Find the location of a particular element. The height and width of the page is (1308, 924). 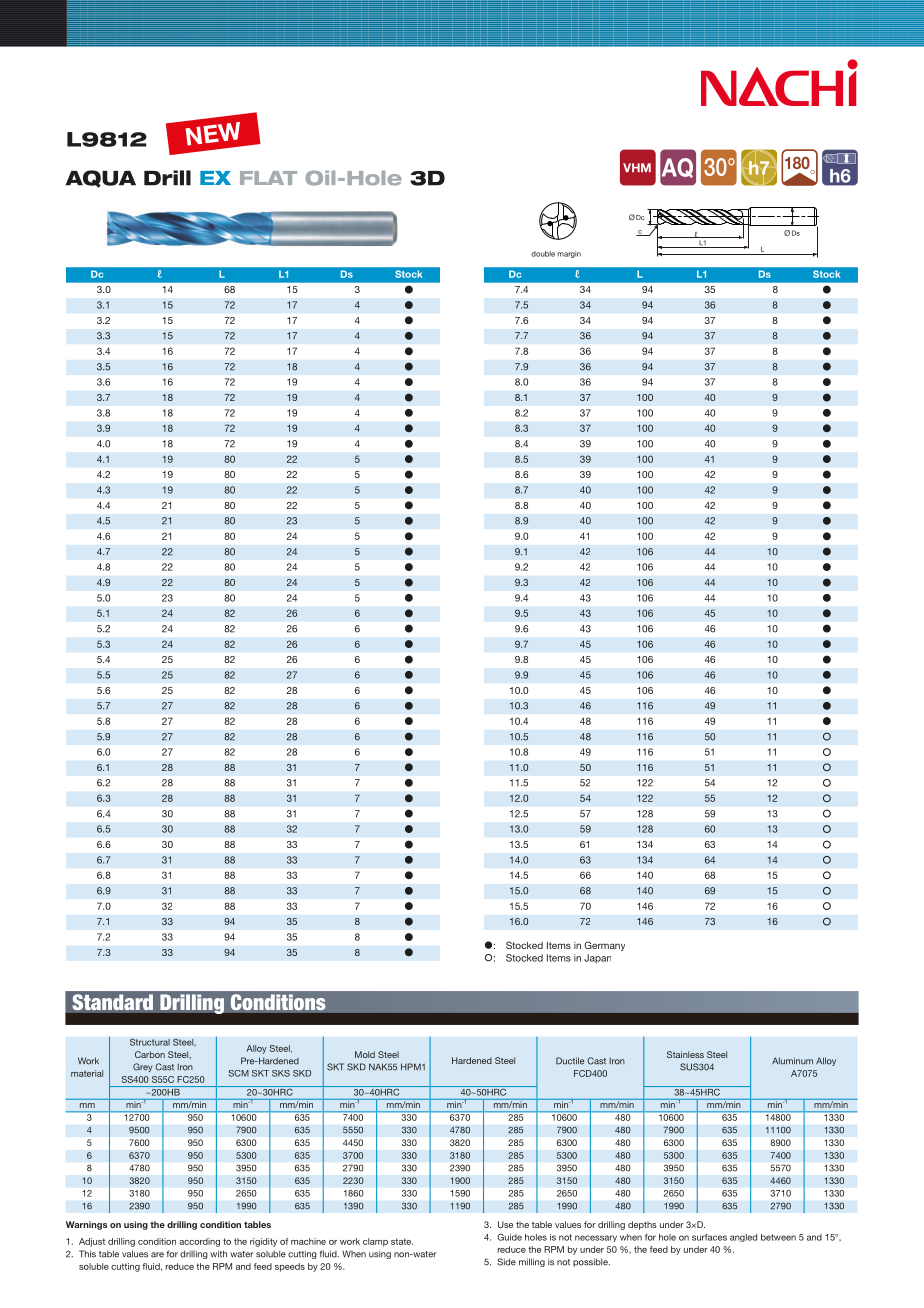

AQUA is located at coordinates (100, 179).
